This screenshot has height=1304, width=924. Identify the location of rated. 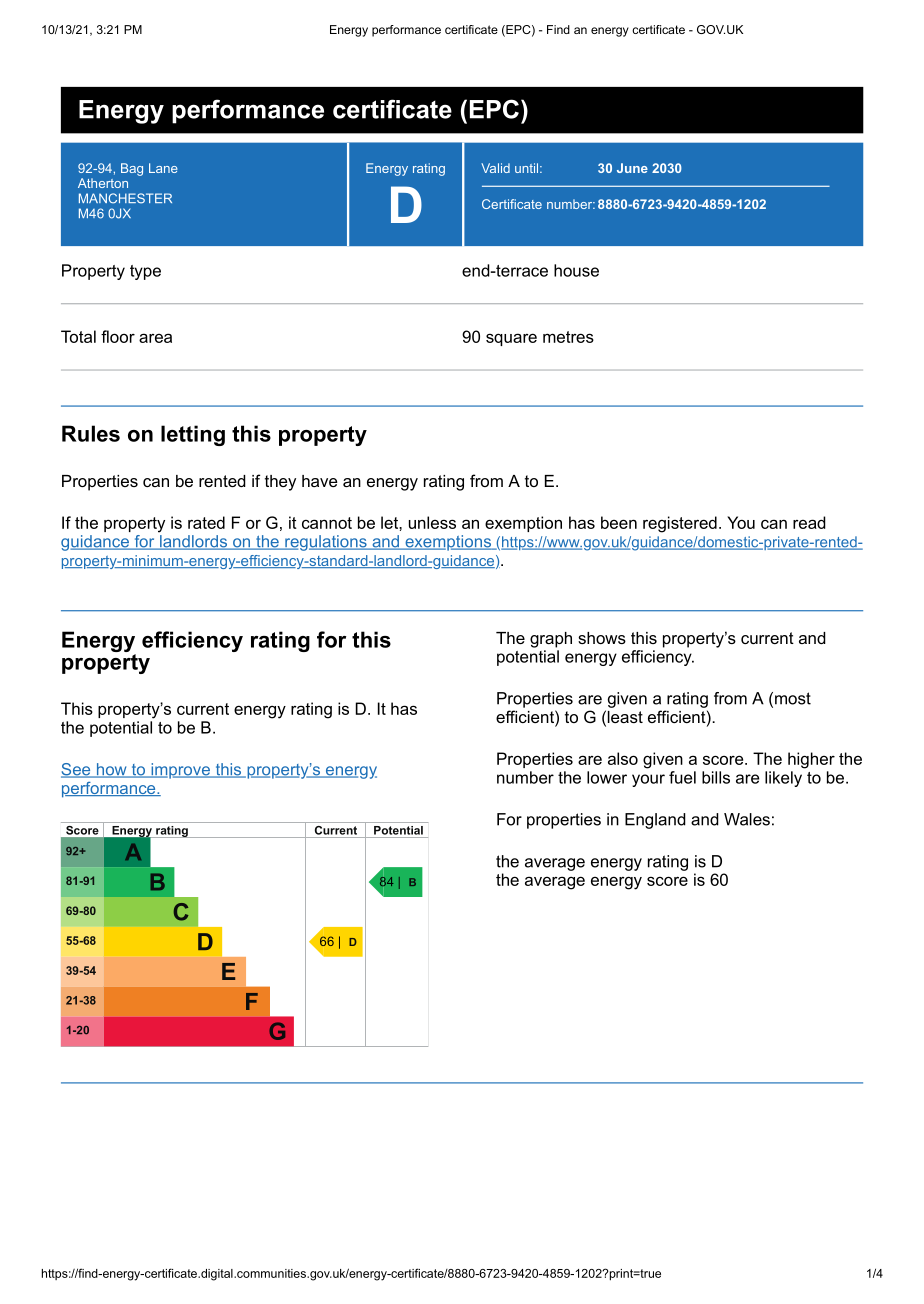
(206, 522).
